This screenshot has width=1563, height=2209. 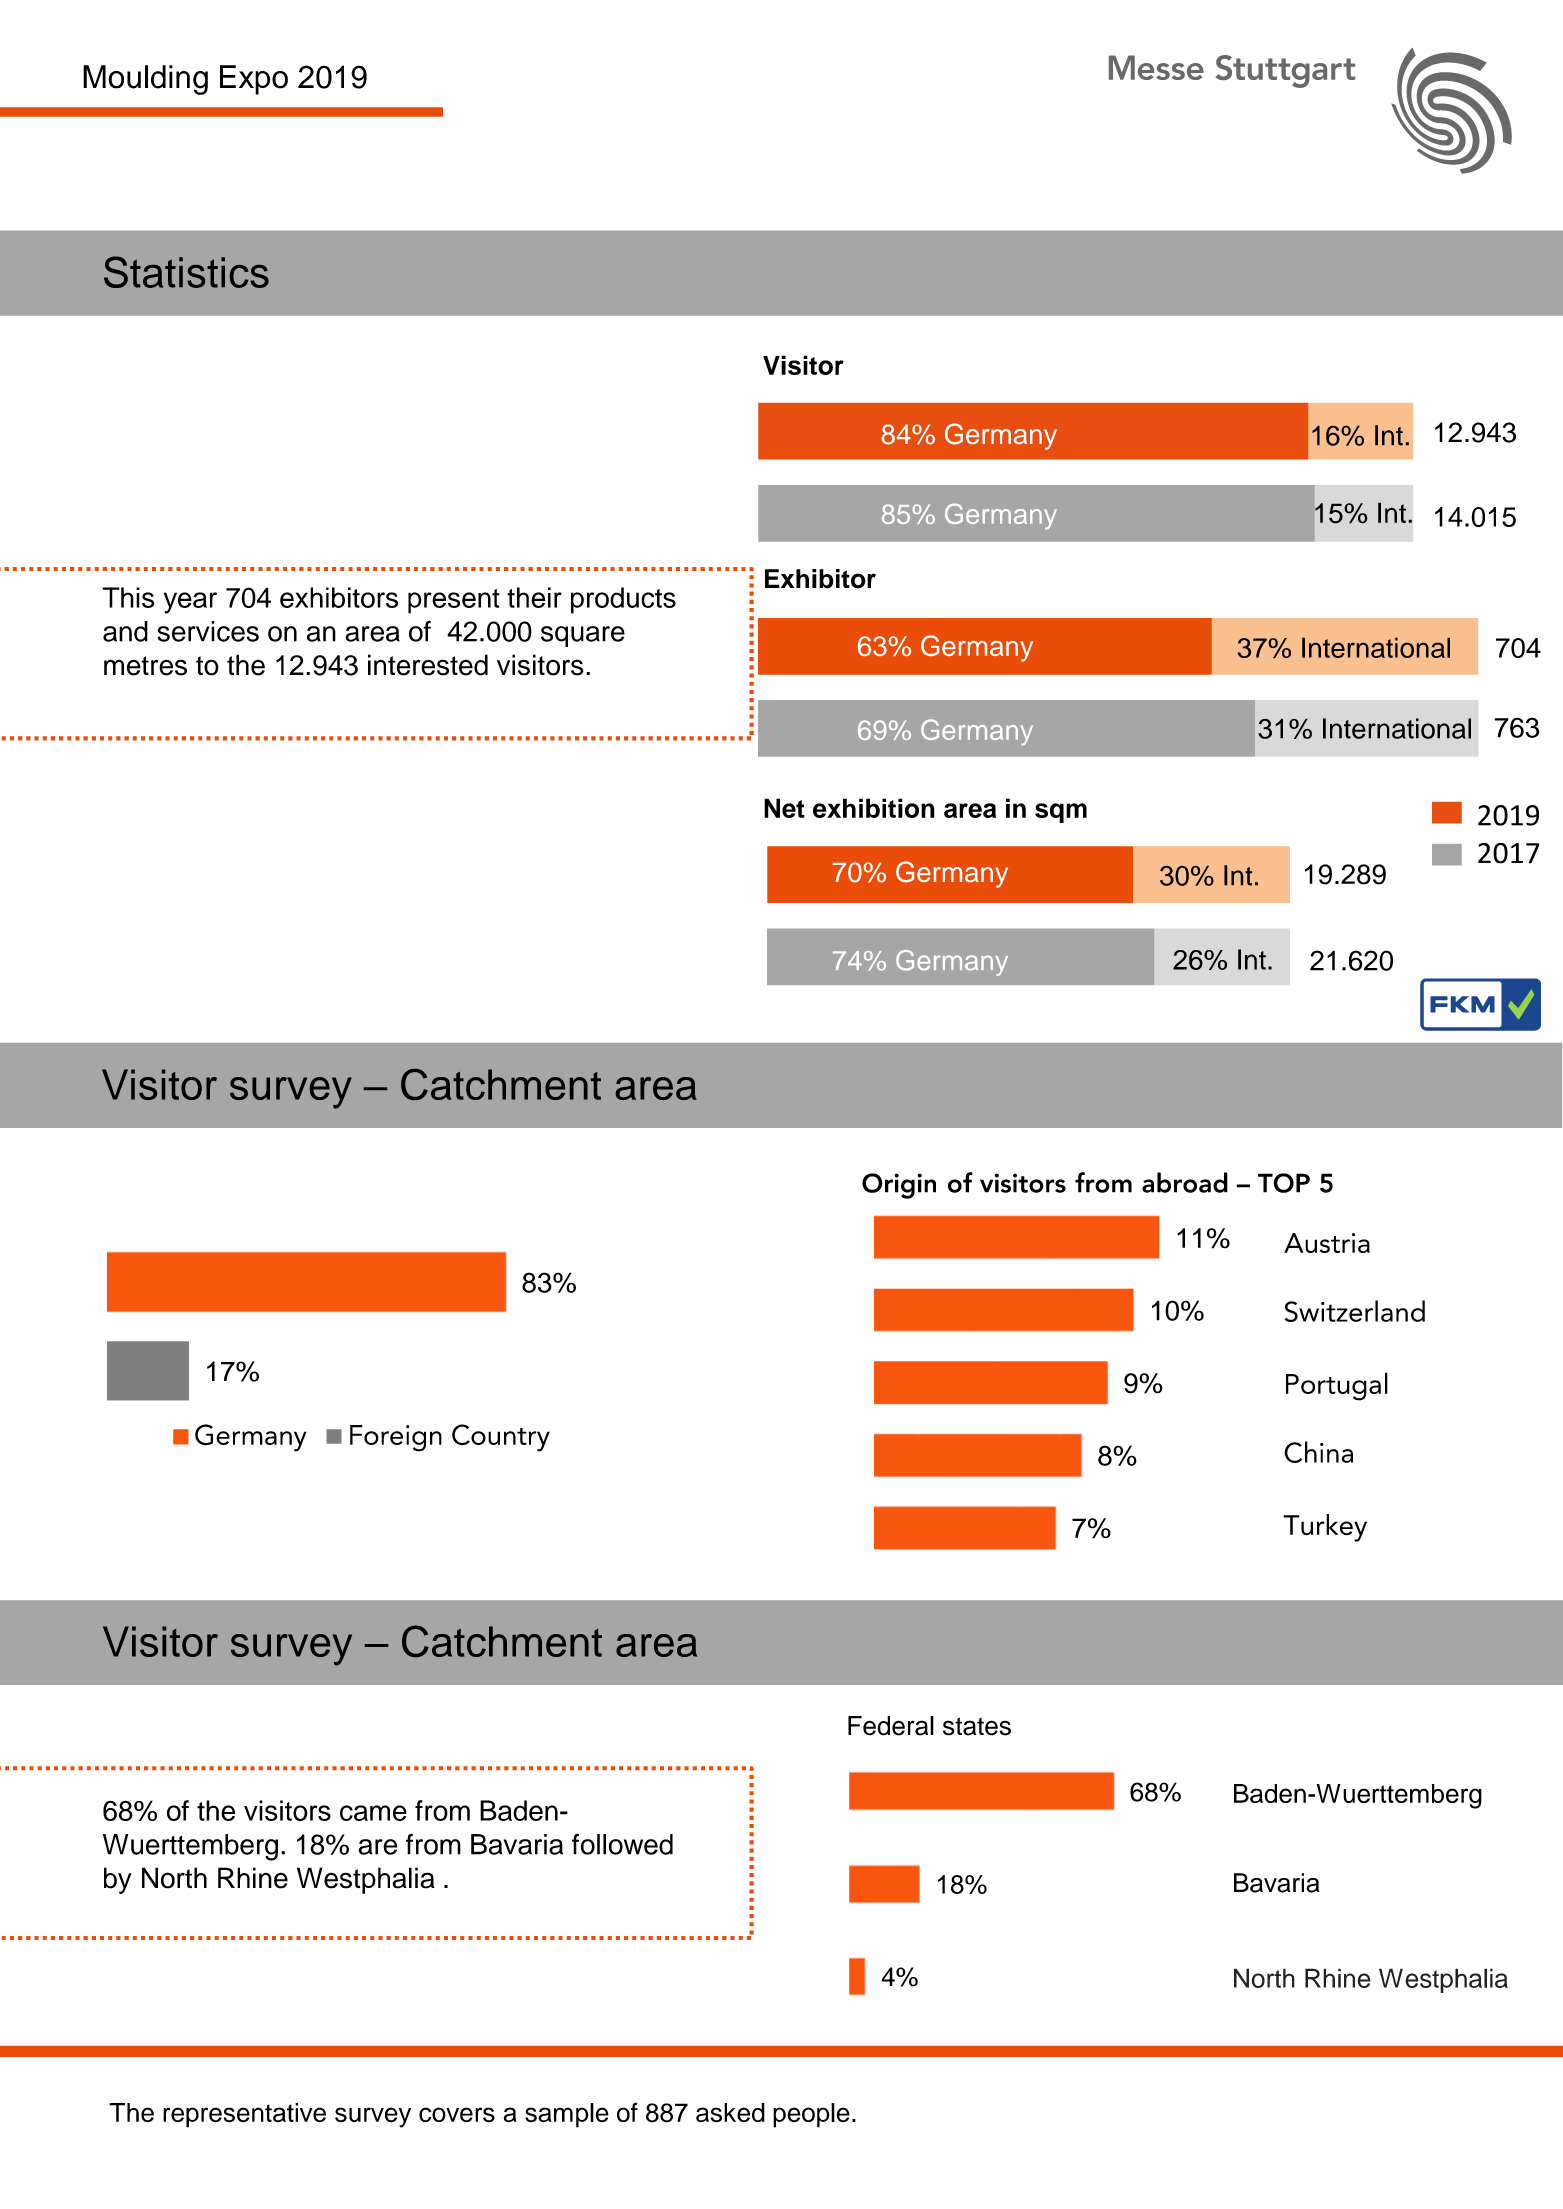 What do you see at coordinates (899, 1186) in the screenshot?
I see `Origin` at bounding box center [899, 1186].
